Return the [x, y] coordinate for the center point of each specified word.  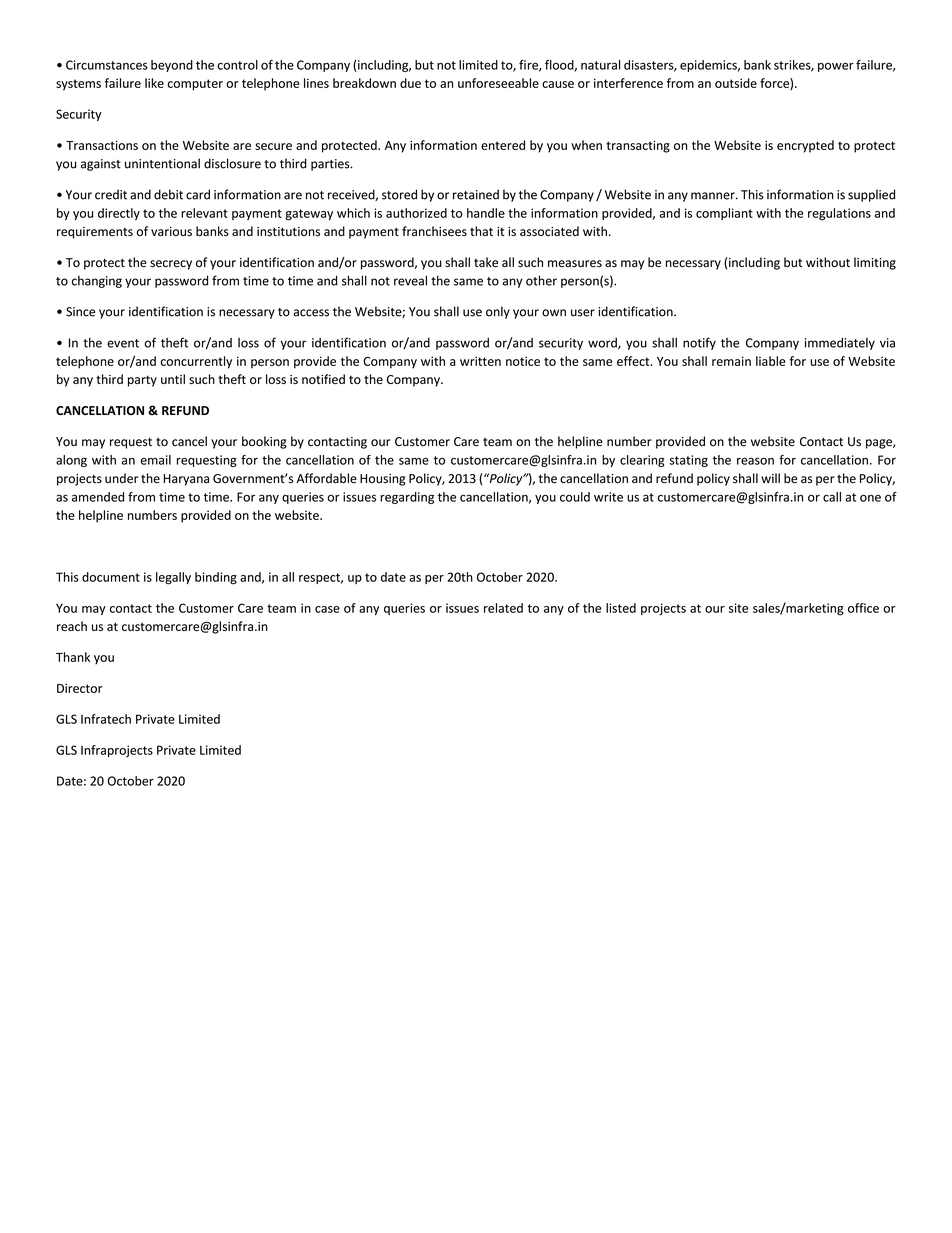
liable [771, 361]
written [480, 361]
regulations [839, 214]
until [173, 379]
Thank [73, 657]
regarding [407, 498]
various [171, 232]
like [154, 83]
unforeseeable [498, 83]
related [503, 608]
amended [98, 497]
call [832, 497]
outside [736, 83]
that [481, 231]
